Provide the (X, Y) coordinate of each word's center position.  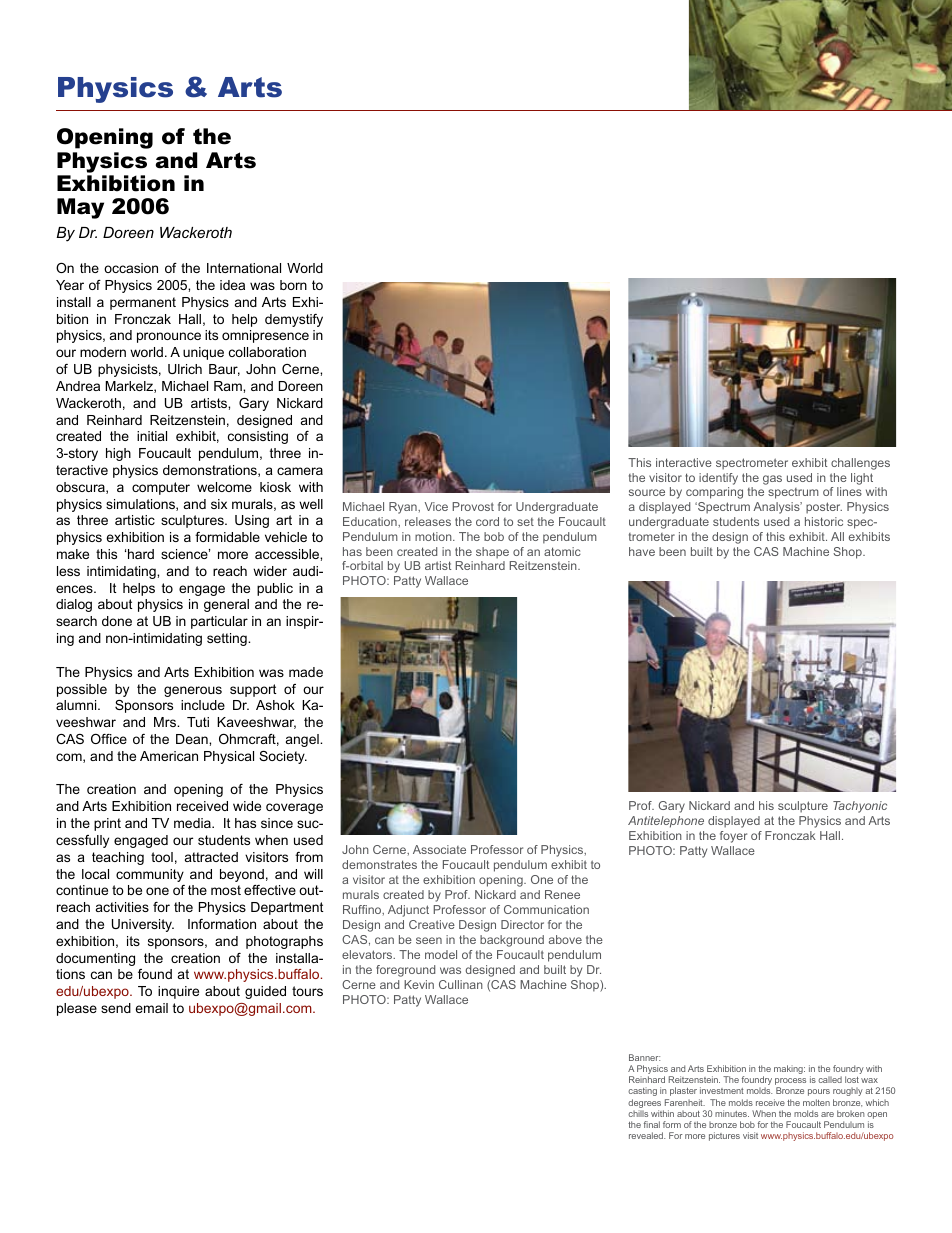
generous (193, 691)
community (150, 875)
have (642, 551)
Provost (473, 506)
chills (638, 1113)
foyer (733, 837)
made (306, 672)
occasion (131, 268)
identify (718, 479)
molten (816, 1102)
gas (772, 480)
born (293, 285)
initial (152, 436)
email (151, 1008)
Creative (432, 924)
